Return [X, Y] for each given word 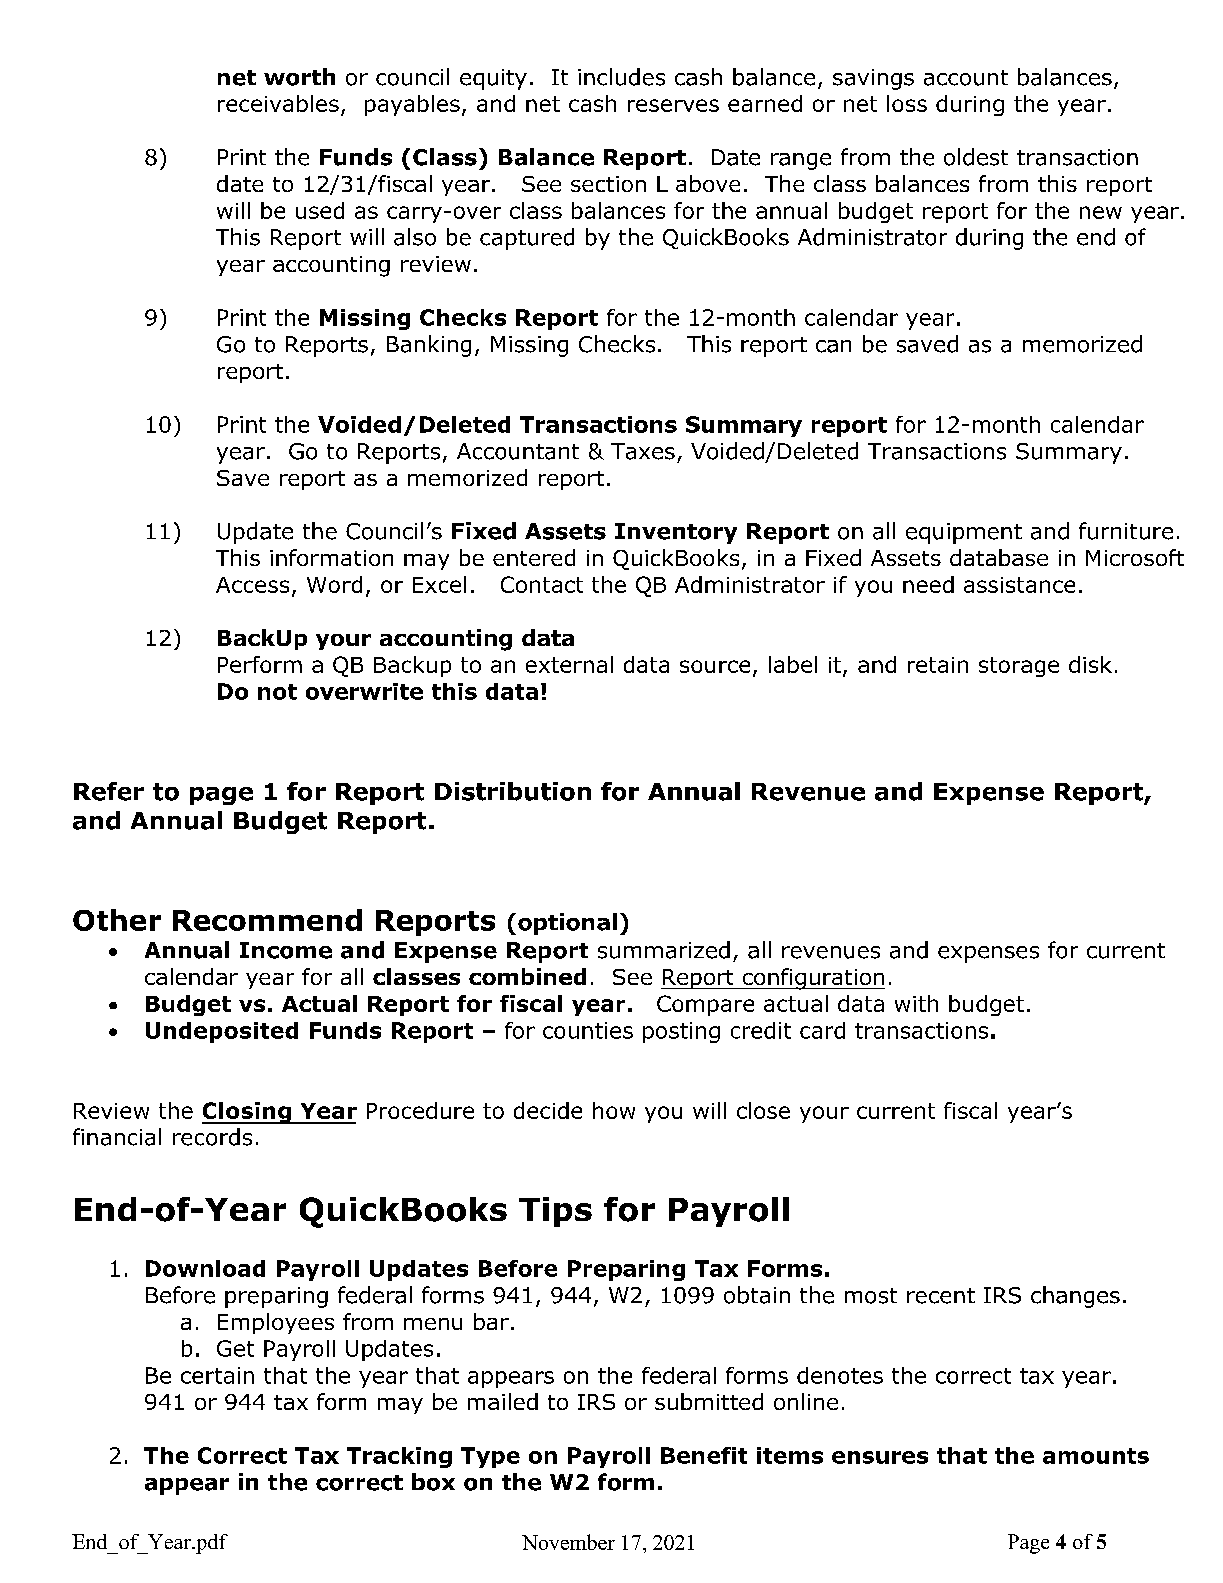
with [916, 1003]
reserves [673, 105]
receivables [278, 103]
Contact [542, 584]
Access [252, 585]
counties [588, 1030]
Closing [247, 1113]
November [568, 1542]
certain [217, 1375]
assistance [1019, 585]
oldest [976, 157]
